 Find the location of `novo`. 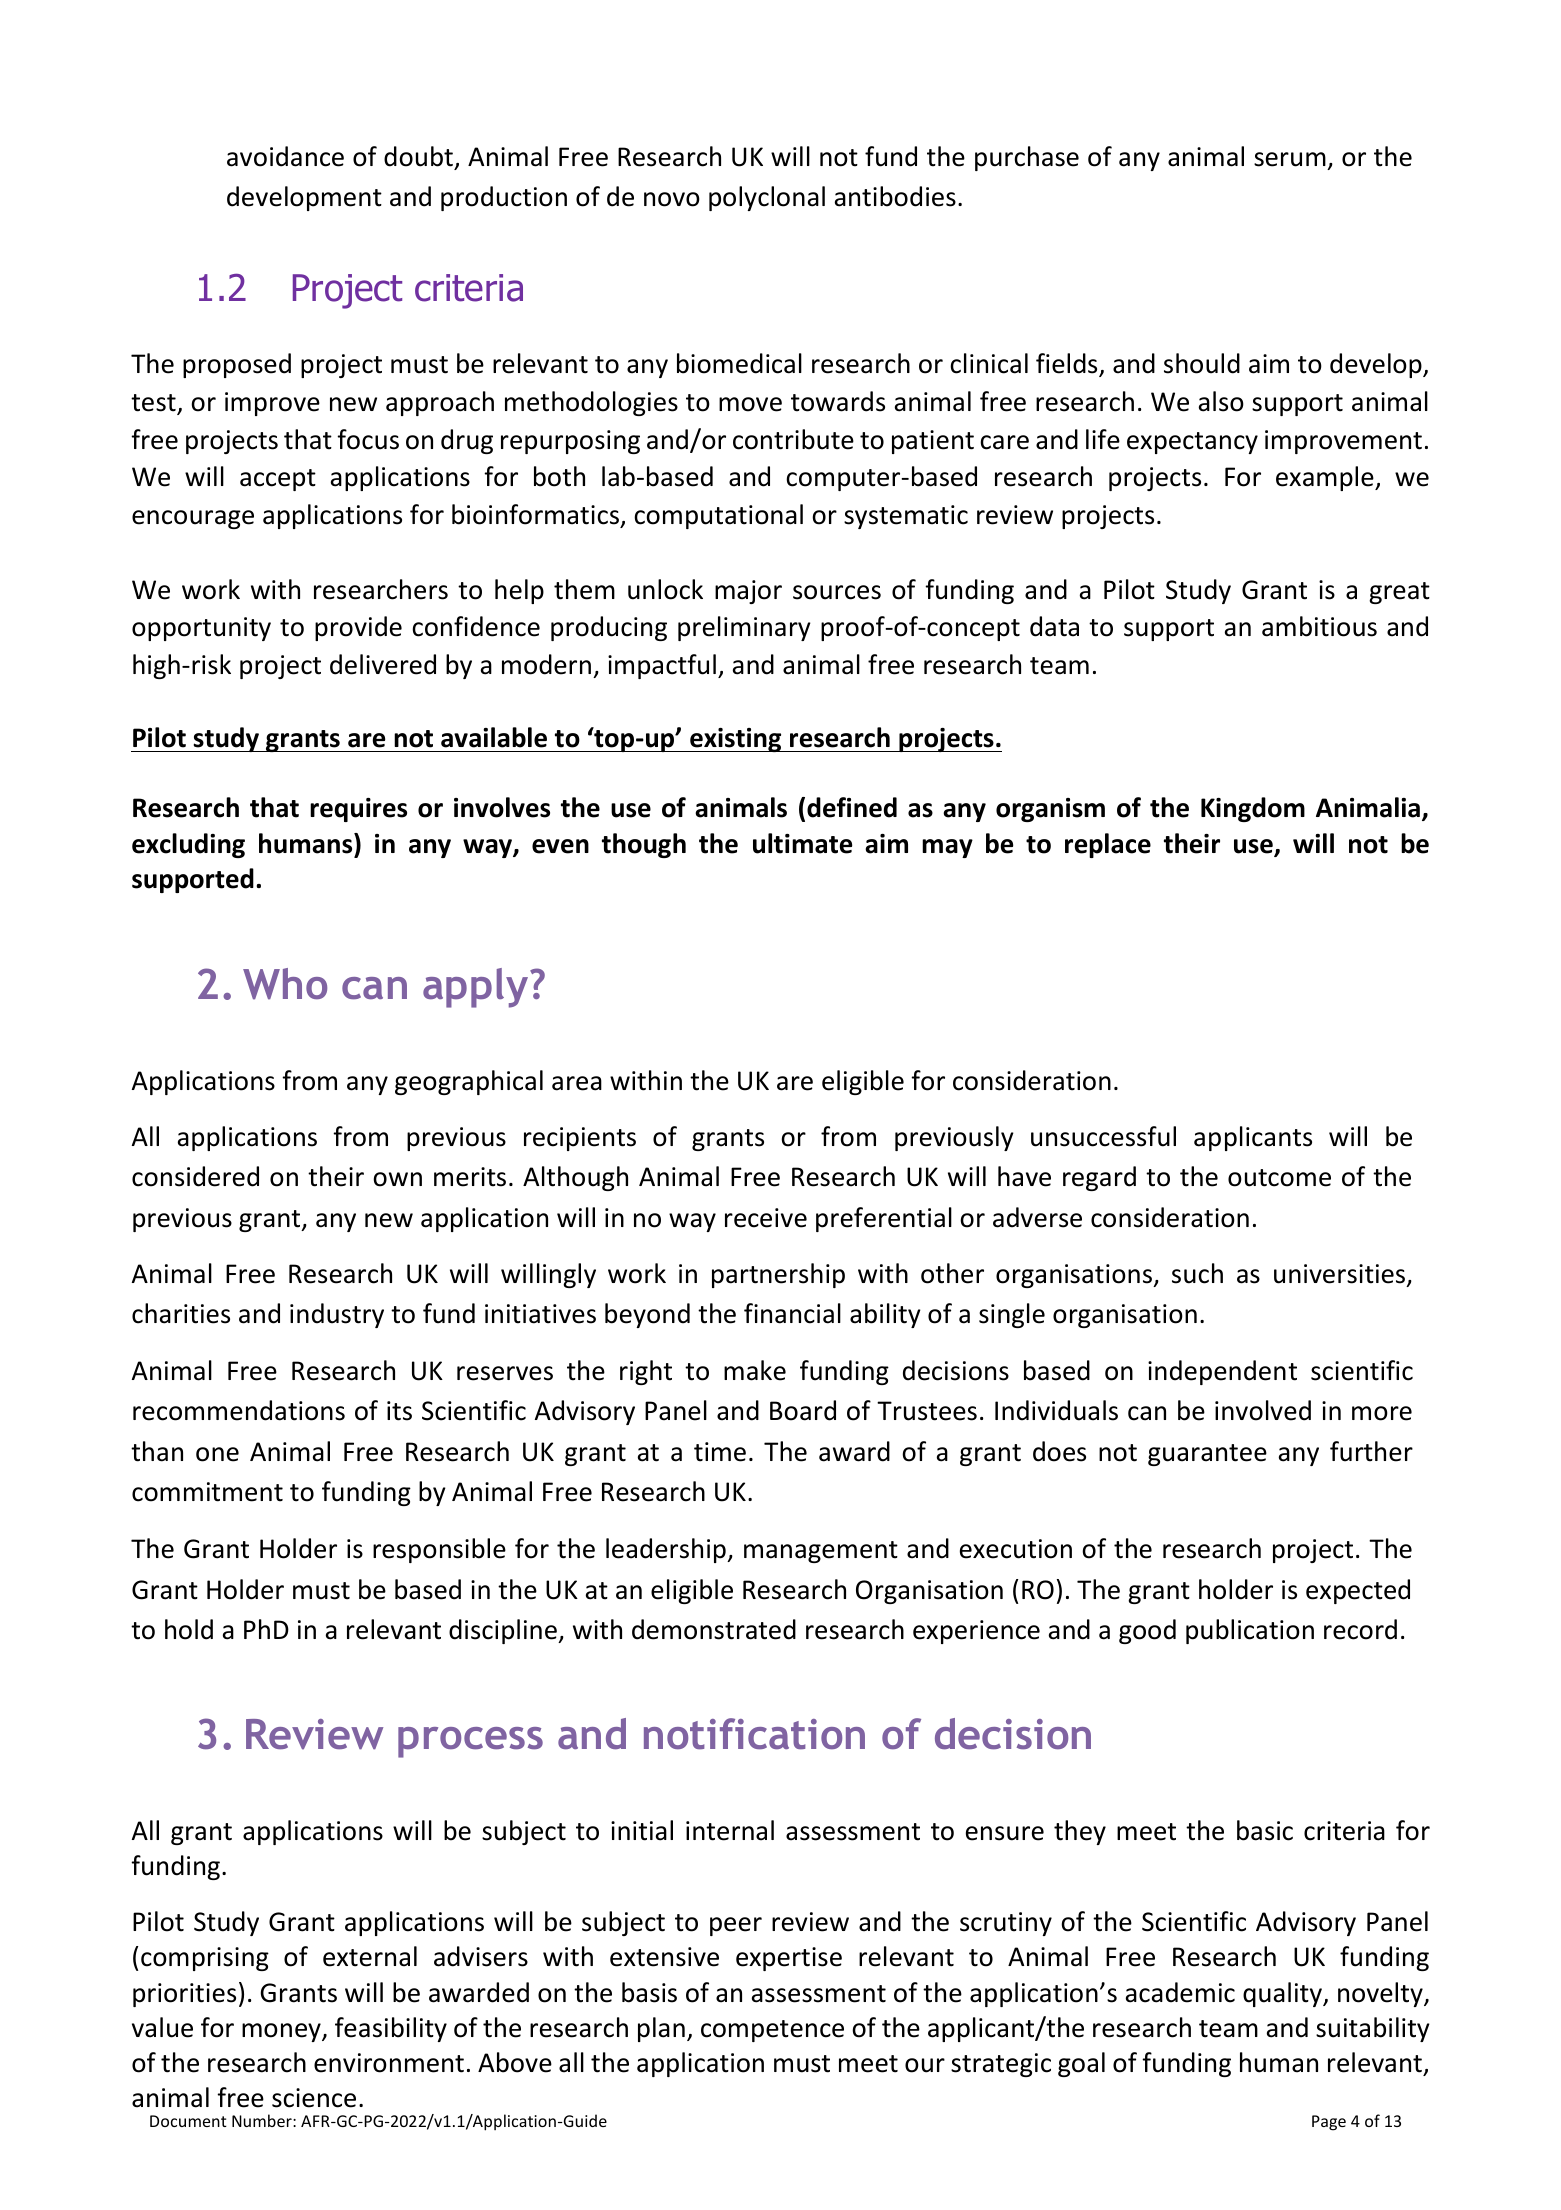

novo is located at coordinates (672, 199).
